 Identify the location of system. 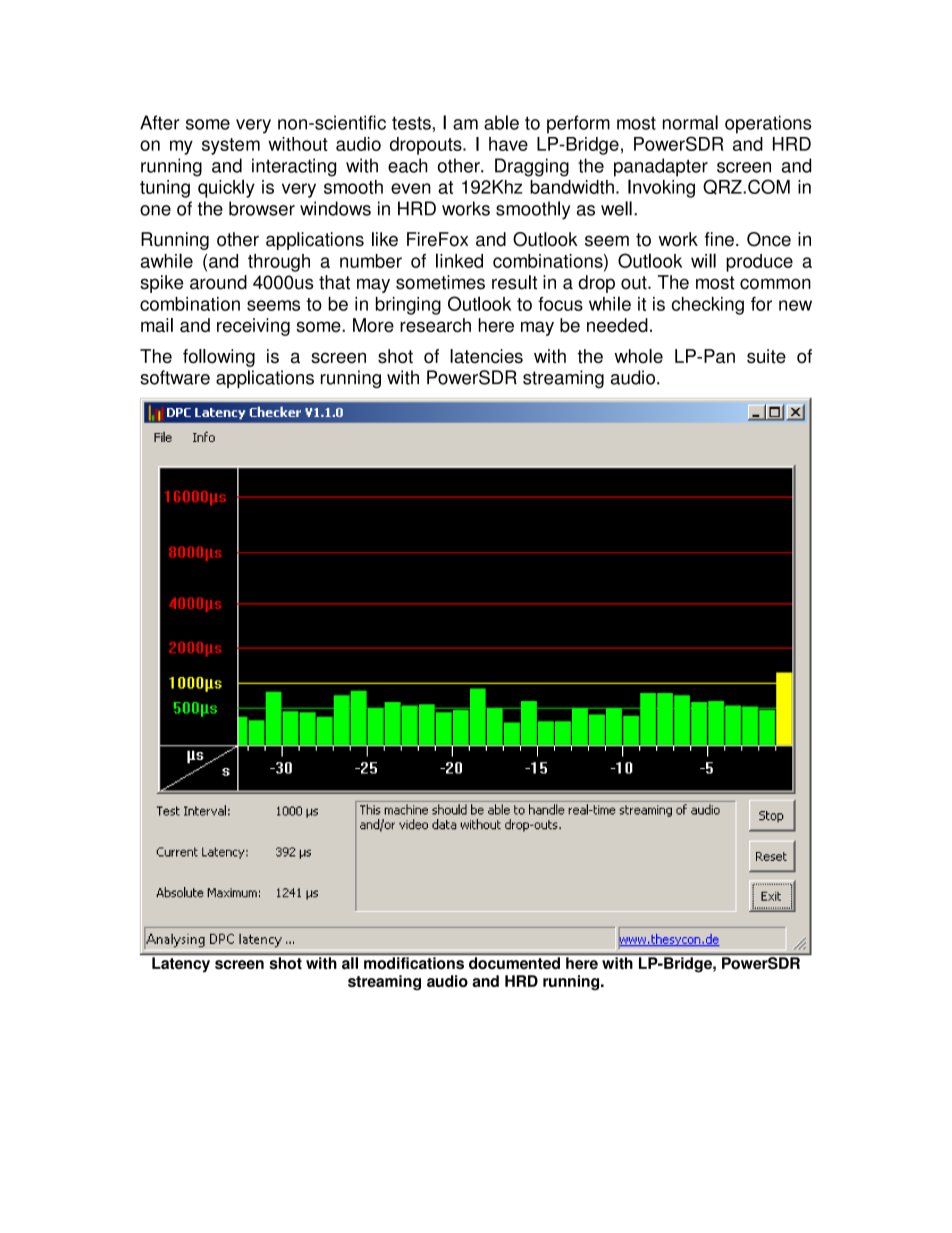
(231, 146).
